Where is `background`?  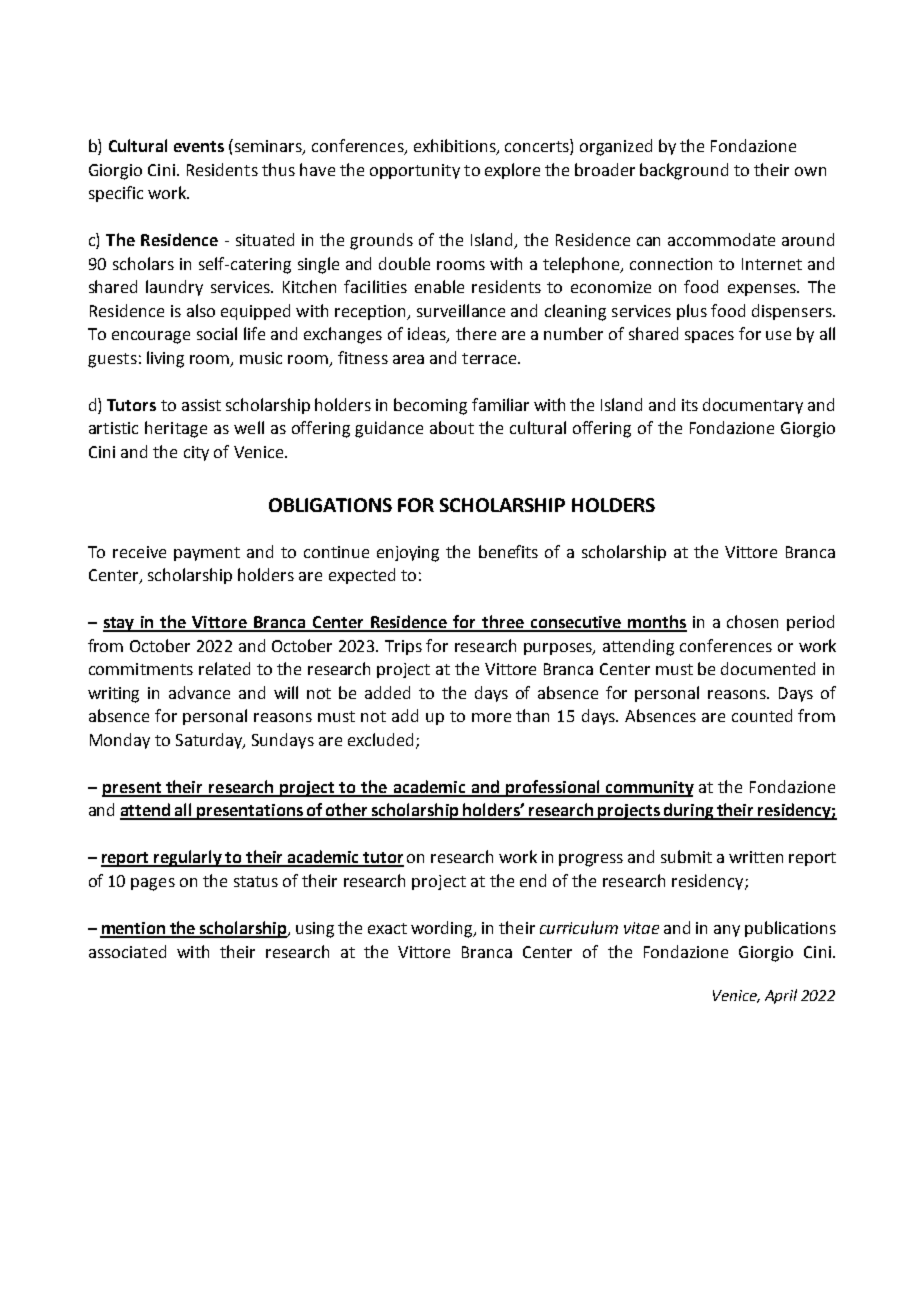 background is located at coordinates (684, 171).
